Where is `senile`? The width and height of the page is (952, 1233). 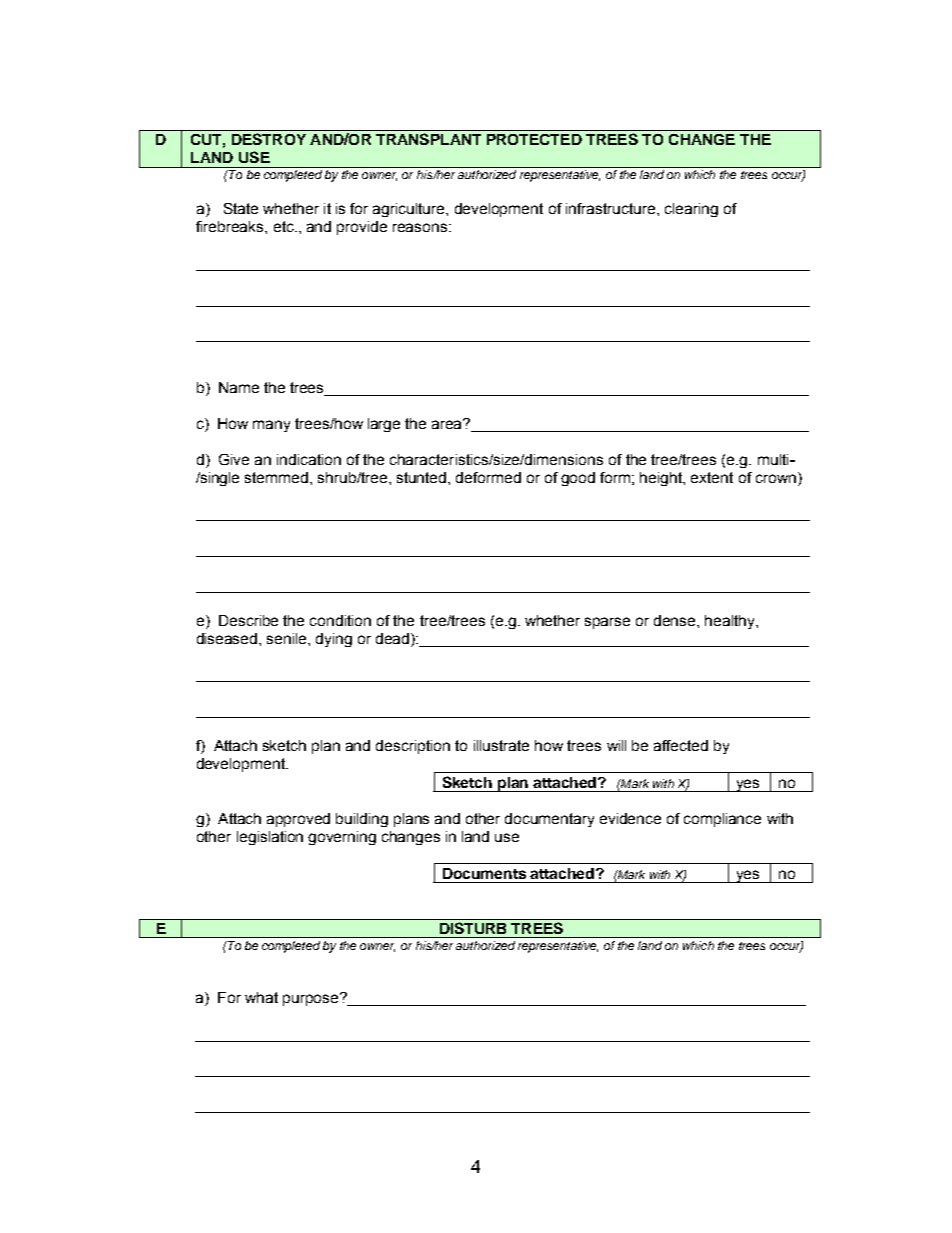
senile is located at coordinates (288, 638).
